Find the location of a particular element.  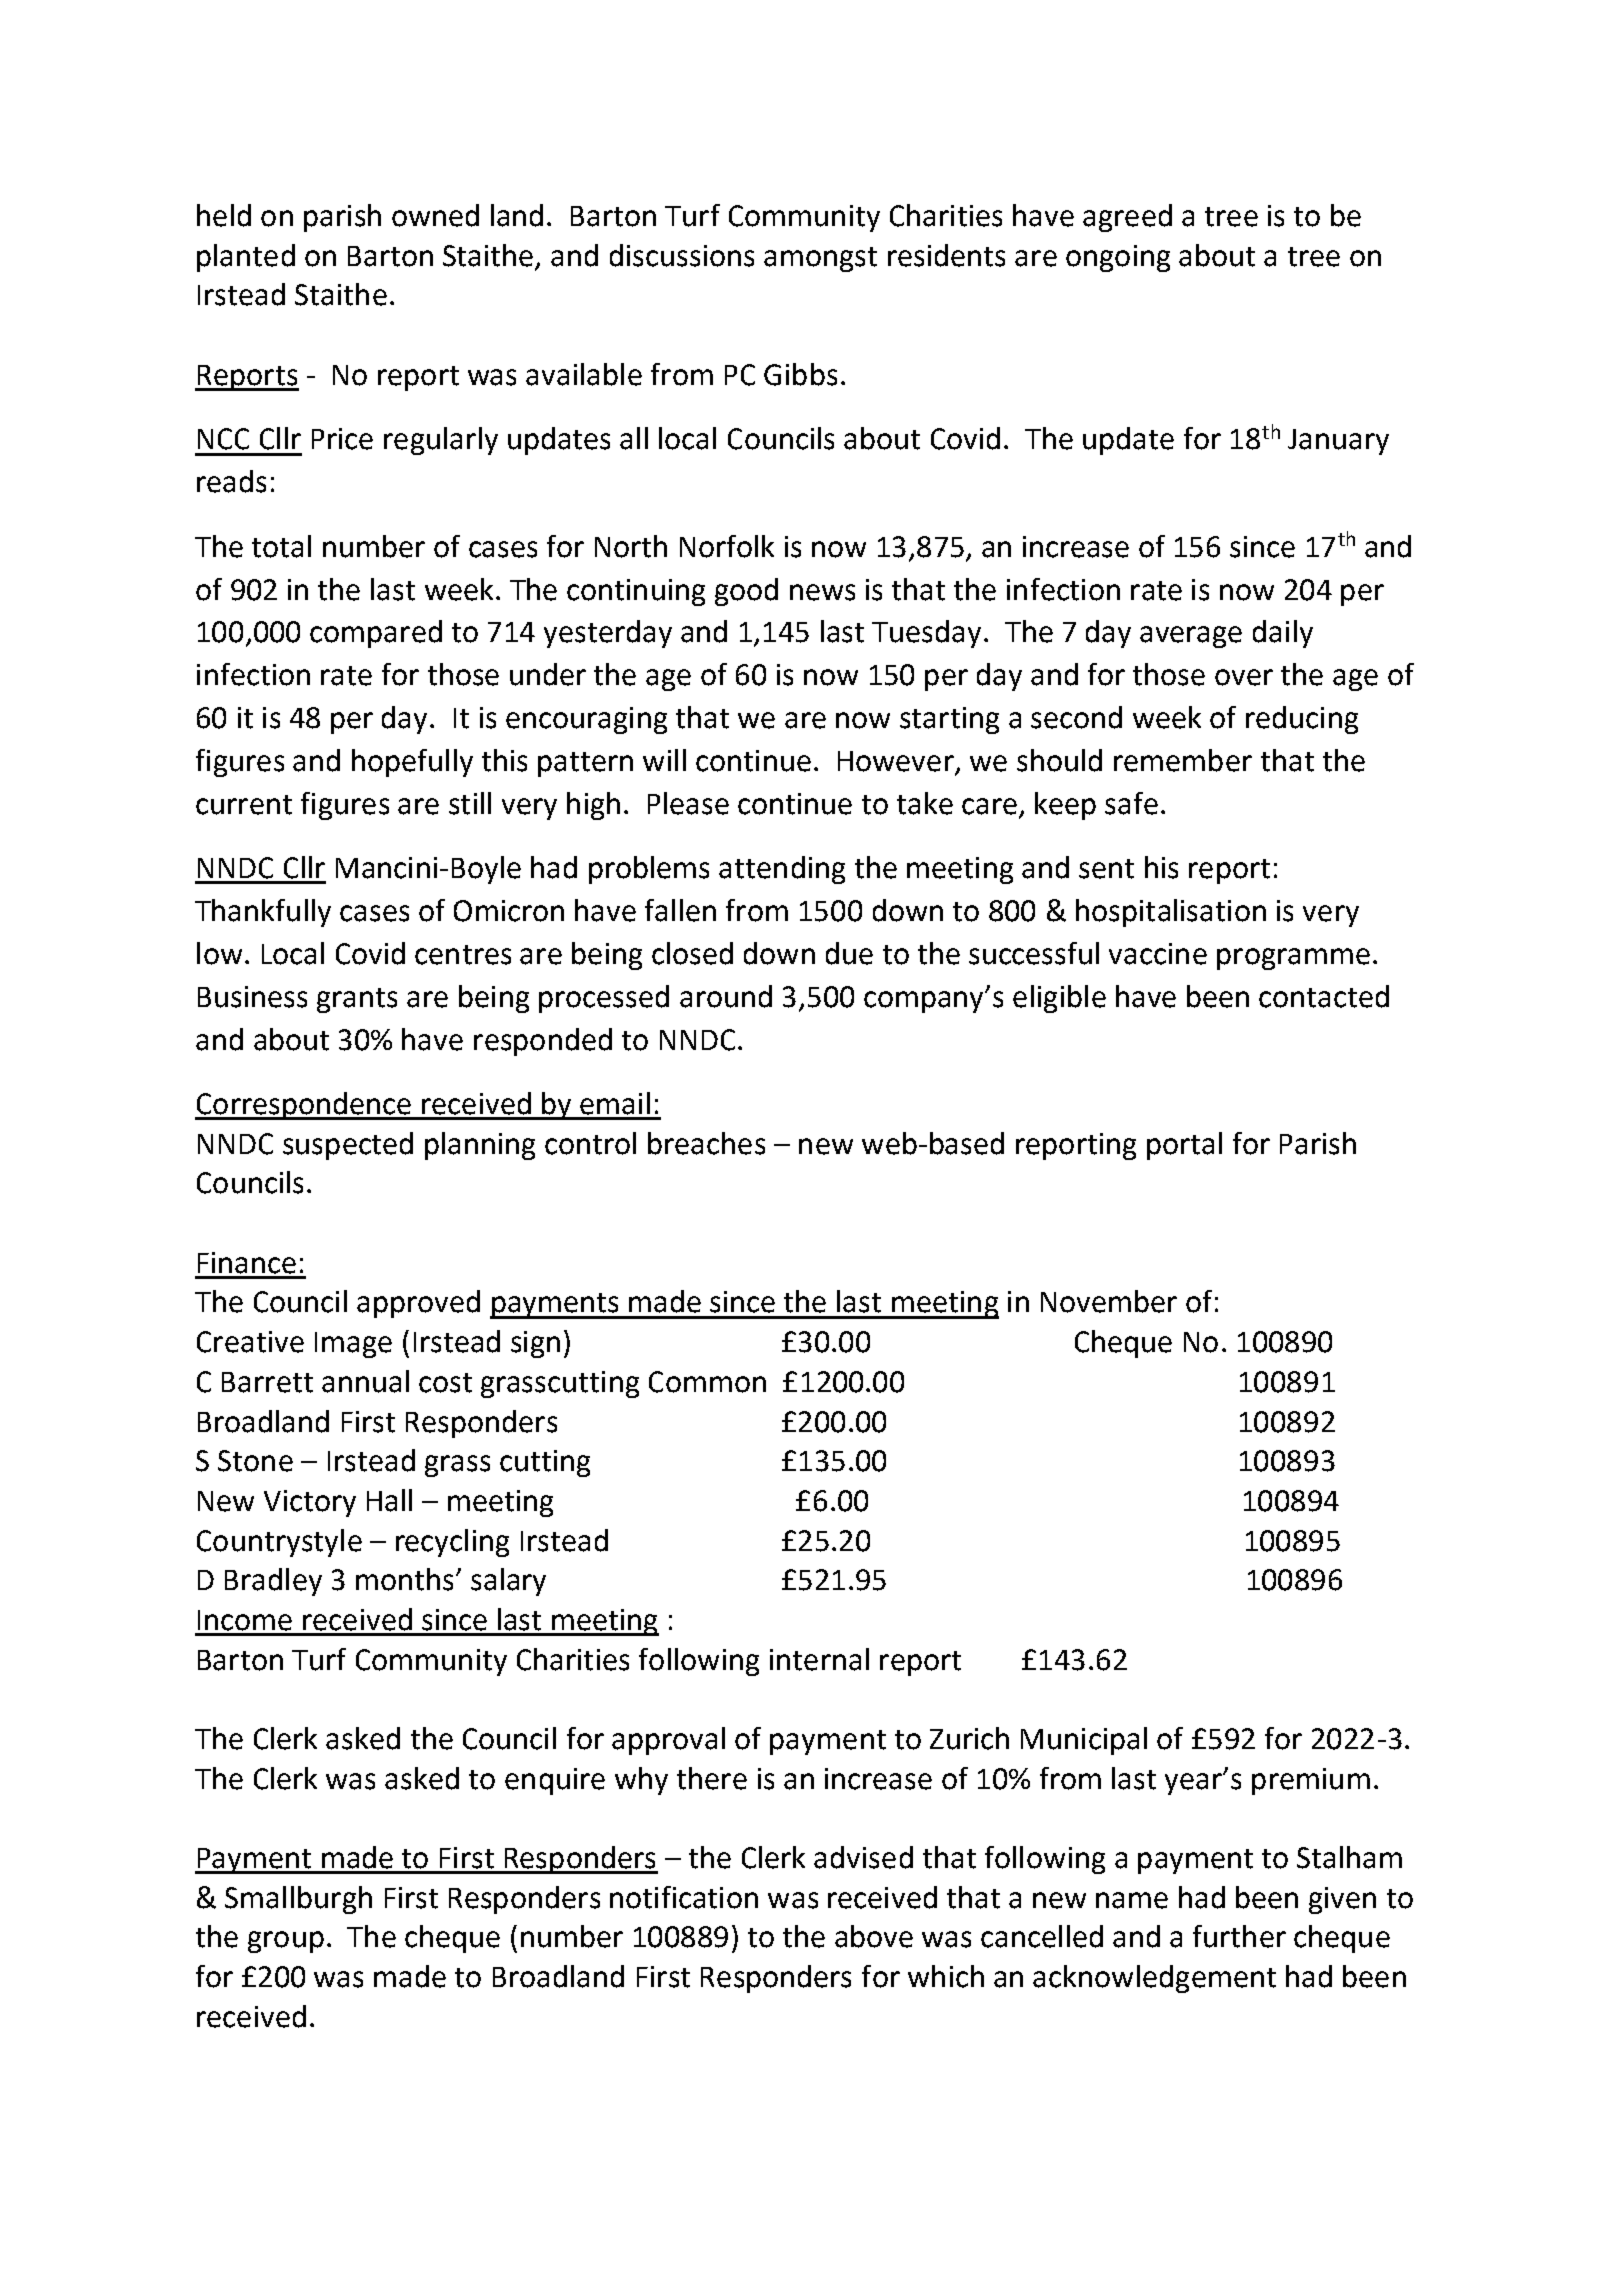

owned is located at coordinates (435, 215).
